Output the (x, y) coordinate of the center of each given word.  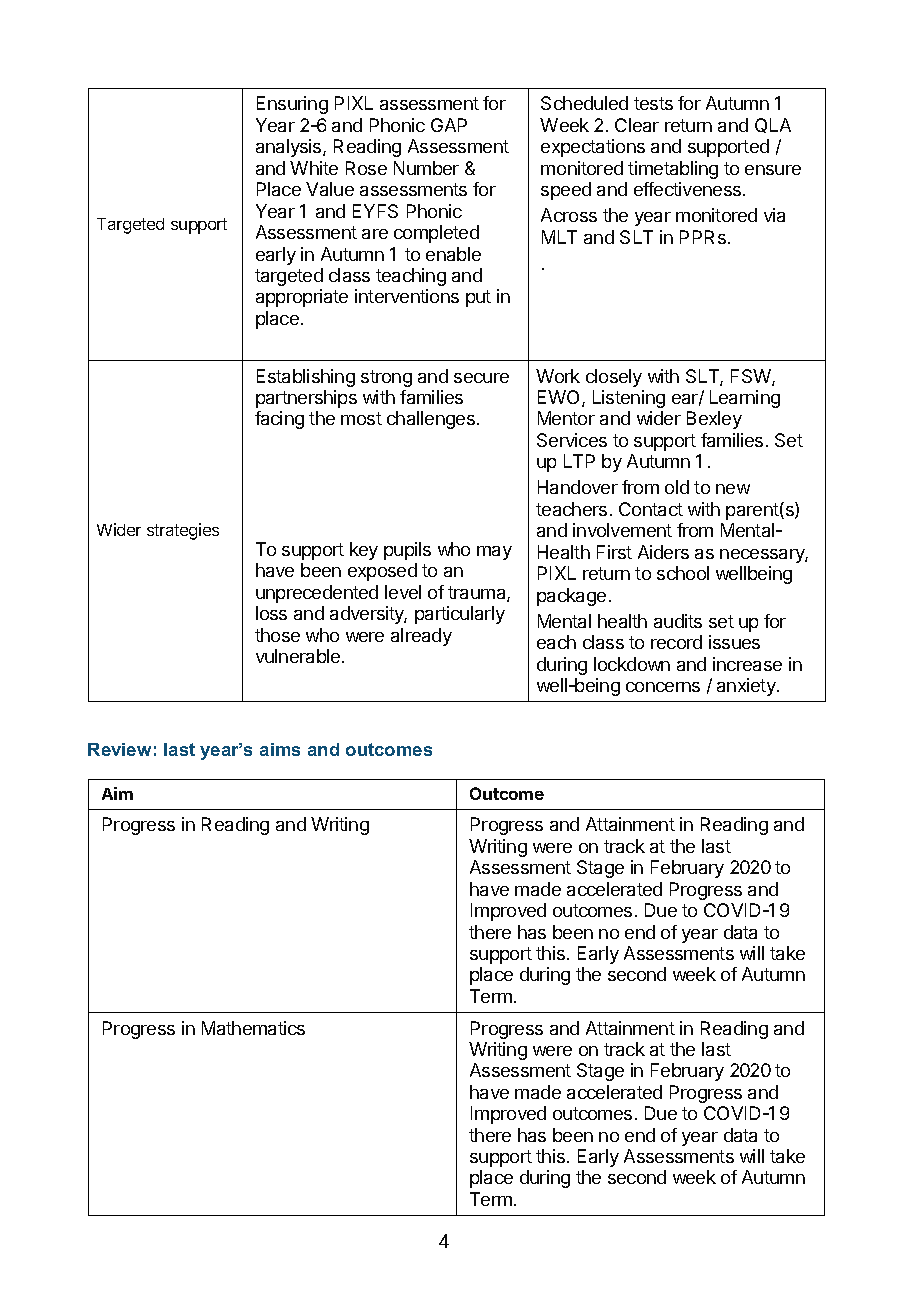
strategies (183, 531)
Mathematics (253, 1028)
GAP (449, 125)
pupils (407, 551)
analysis (290, 148)
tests (653, 103)
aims (280, 749)
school (683, 573)
